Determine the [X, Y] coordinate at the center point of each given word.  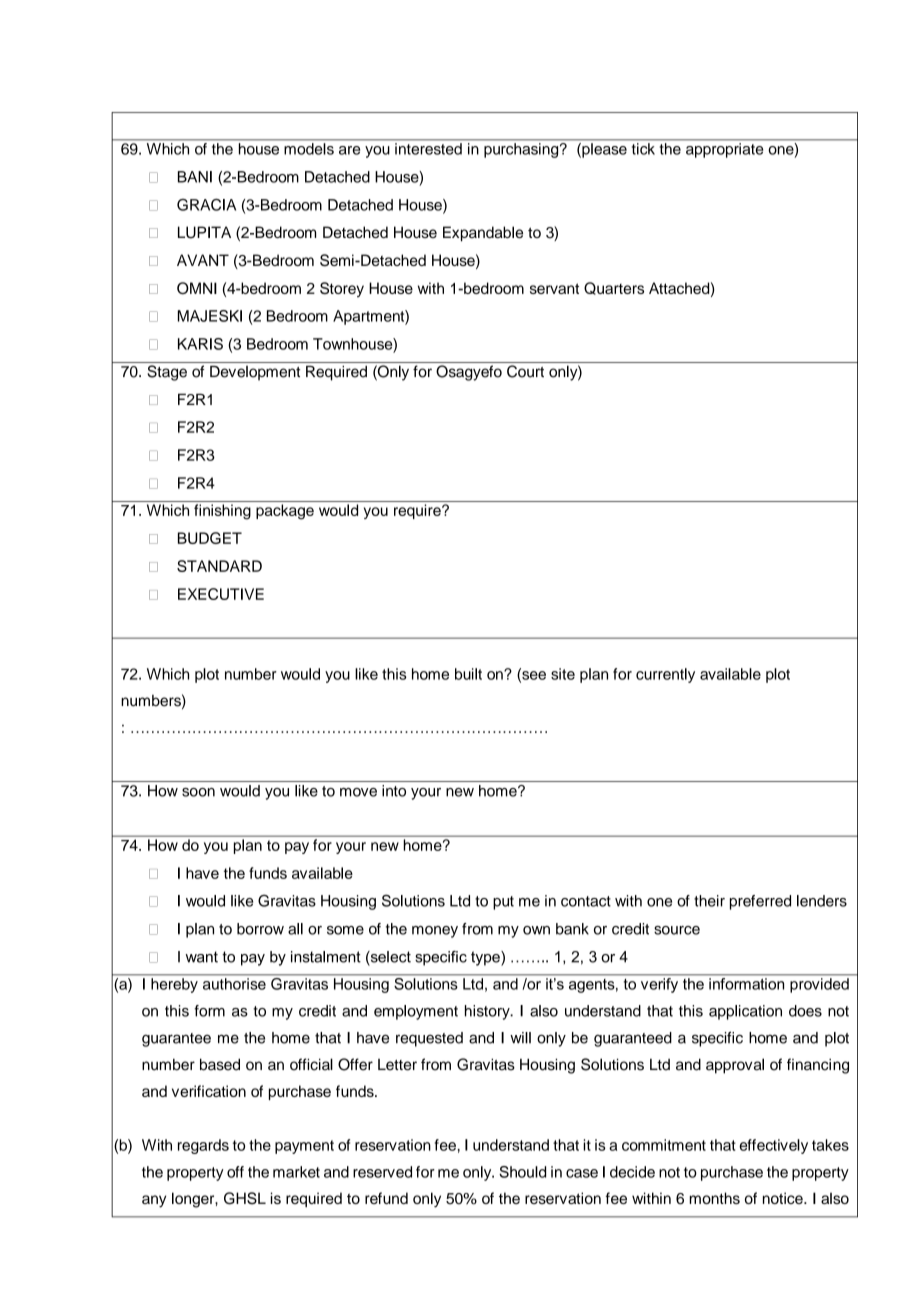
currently [665, 675]
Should [522, 1172]
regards [203, 1146]
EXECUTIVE [221, 594]
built [468, 674]
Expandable [483, 234]
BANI [195, 177]
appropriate [724, 150]
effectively [773, 1146]
